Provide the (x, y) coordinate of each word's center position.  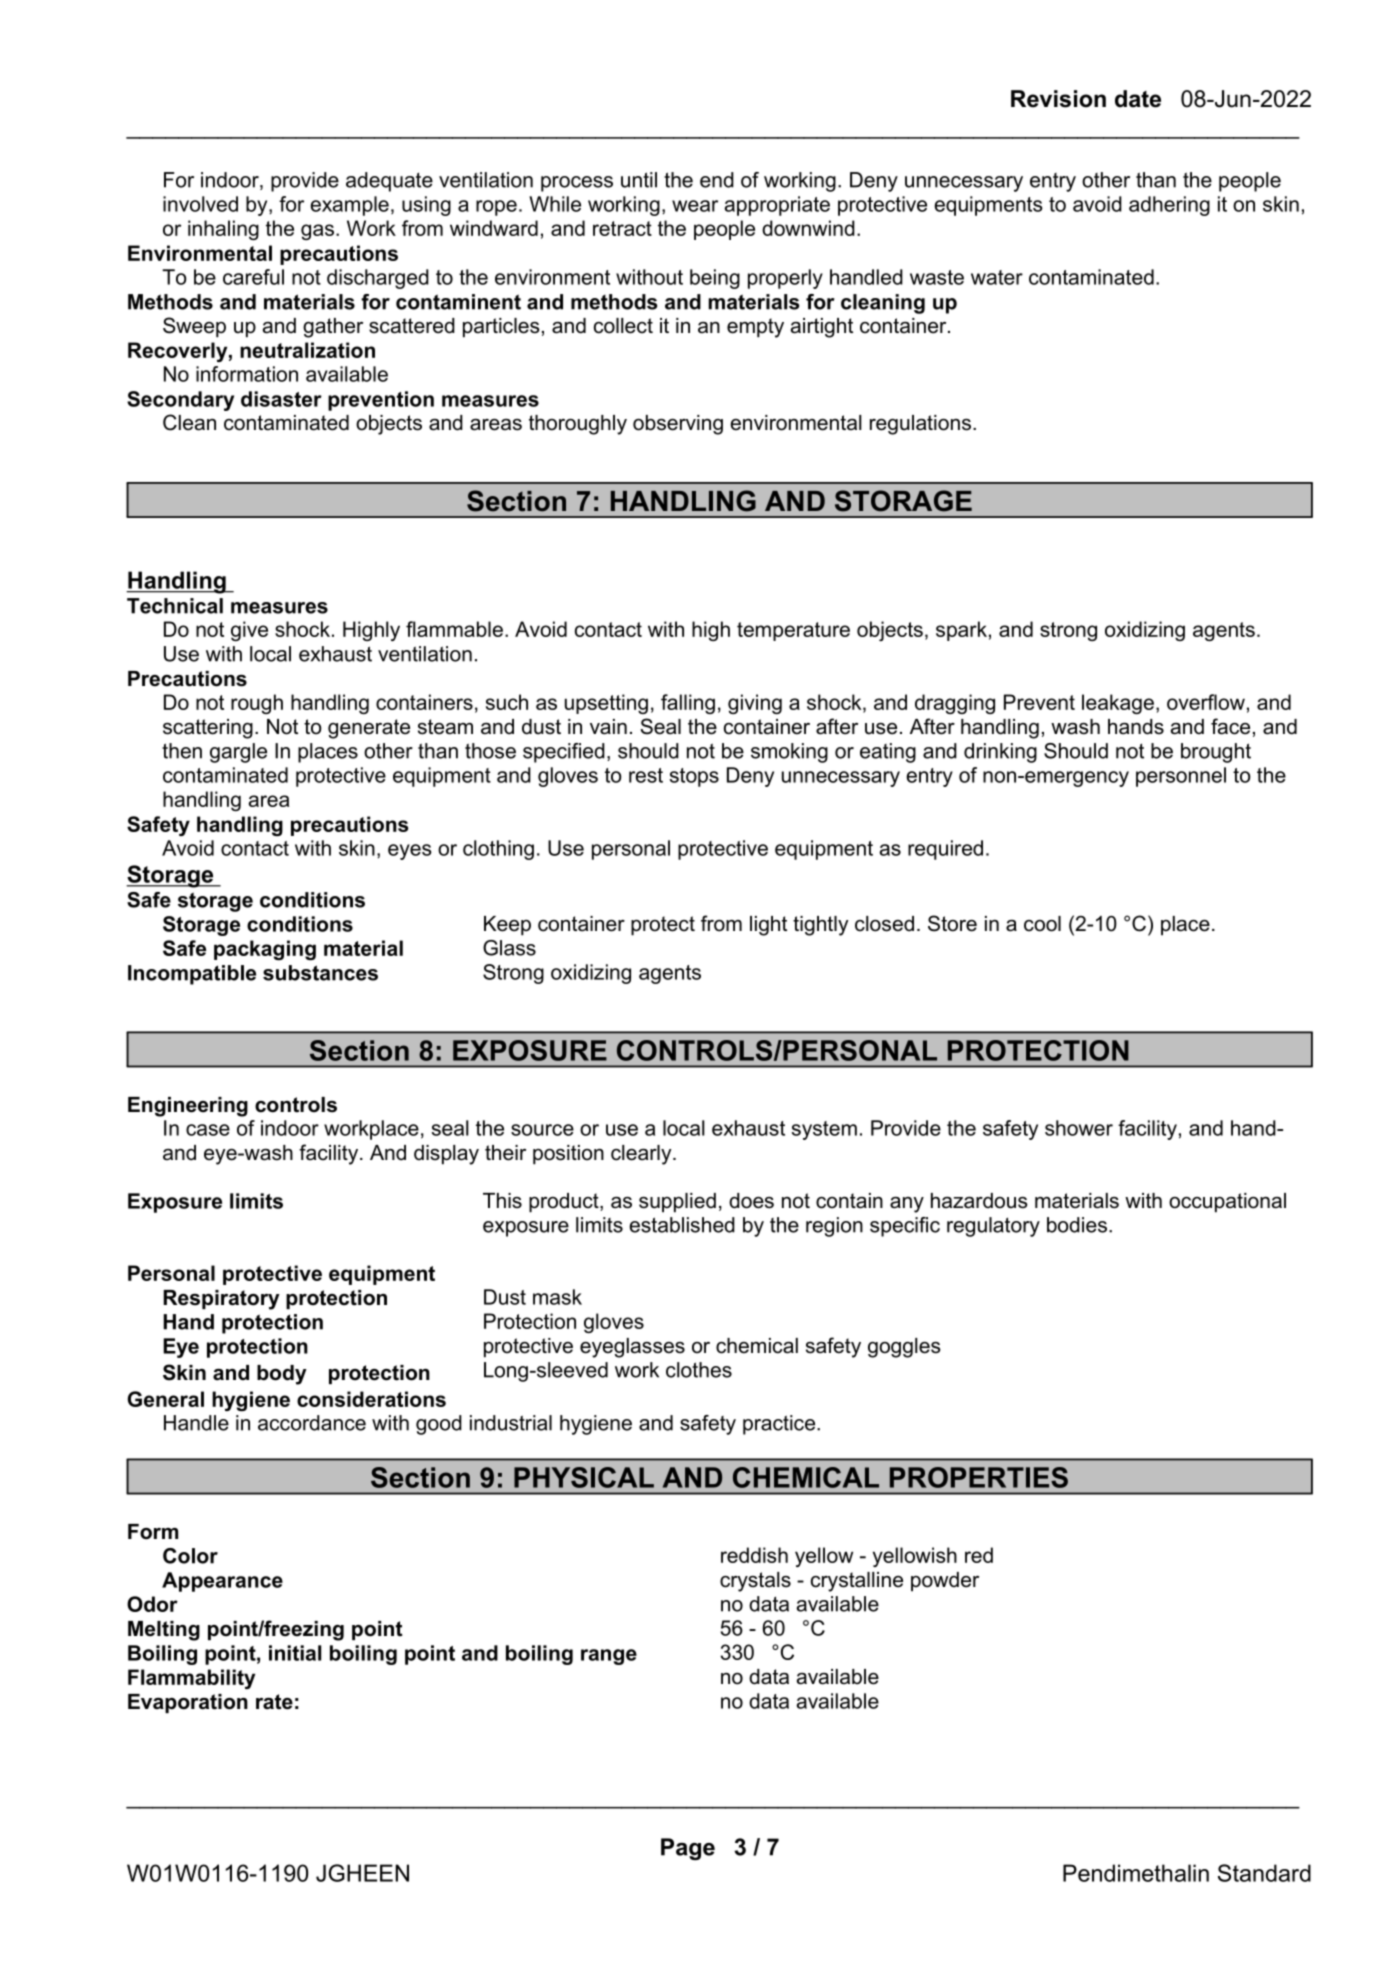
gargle (238, 753)
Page (688, 1849)
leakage (1118, 704)
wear (695, 206)
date (1138, 99)
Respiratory (221, 1300)
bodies (1077, 1225)
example (349, 206)
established (682, 1225)
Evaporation (188, 1703)
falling (688, 704)
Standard (1264, 1873)
